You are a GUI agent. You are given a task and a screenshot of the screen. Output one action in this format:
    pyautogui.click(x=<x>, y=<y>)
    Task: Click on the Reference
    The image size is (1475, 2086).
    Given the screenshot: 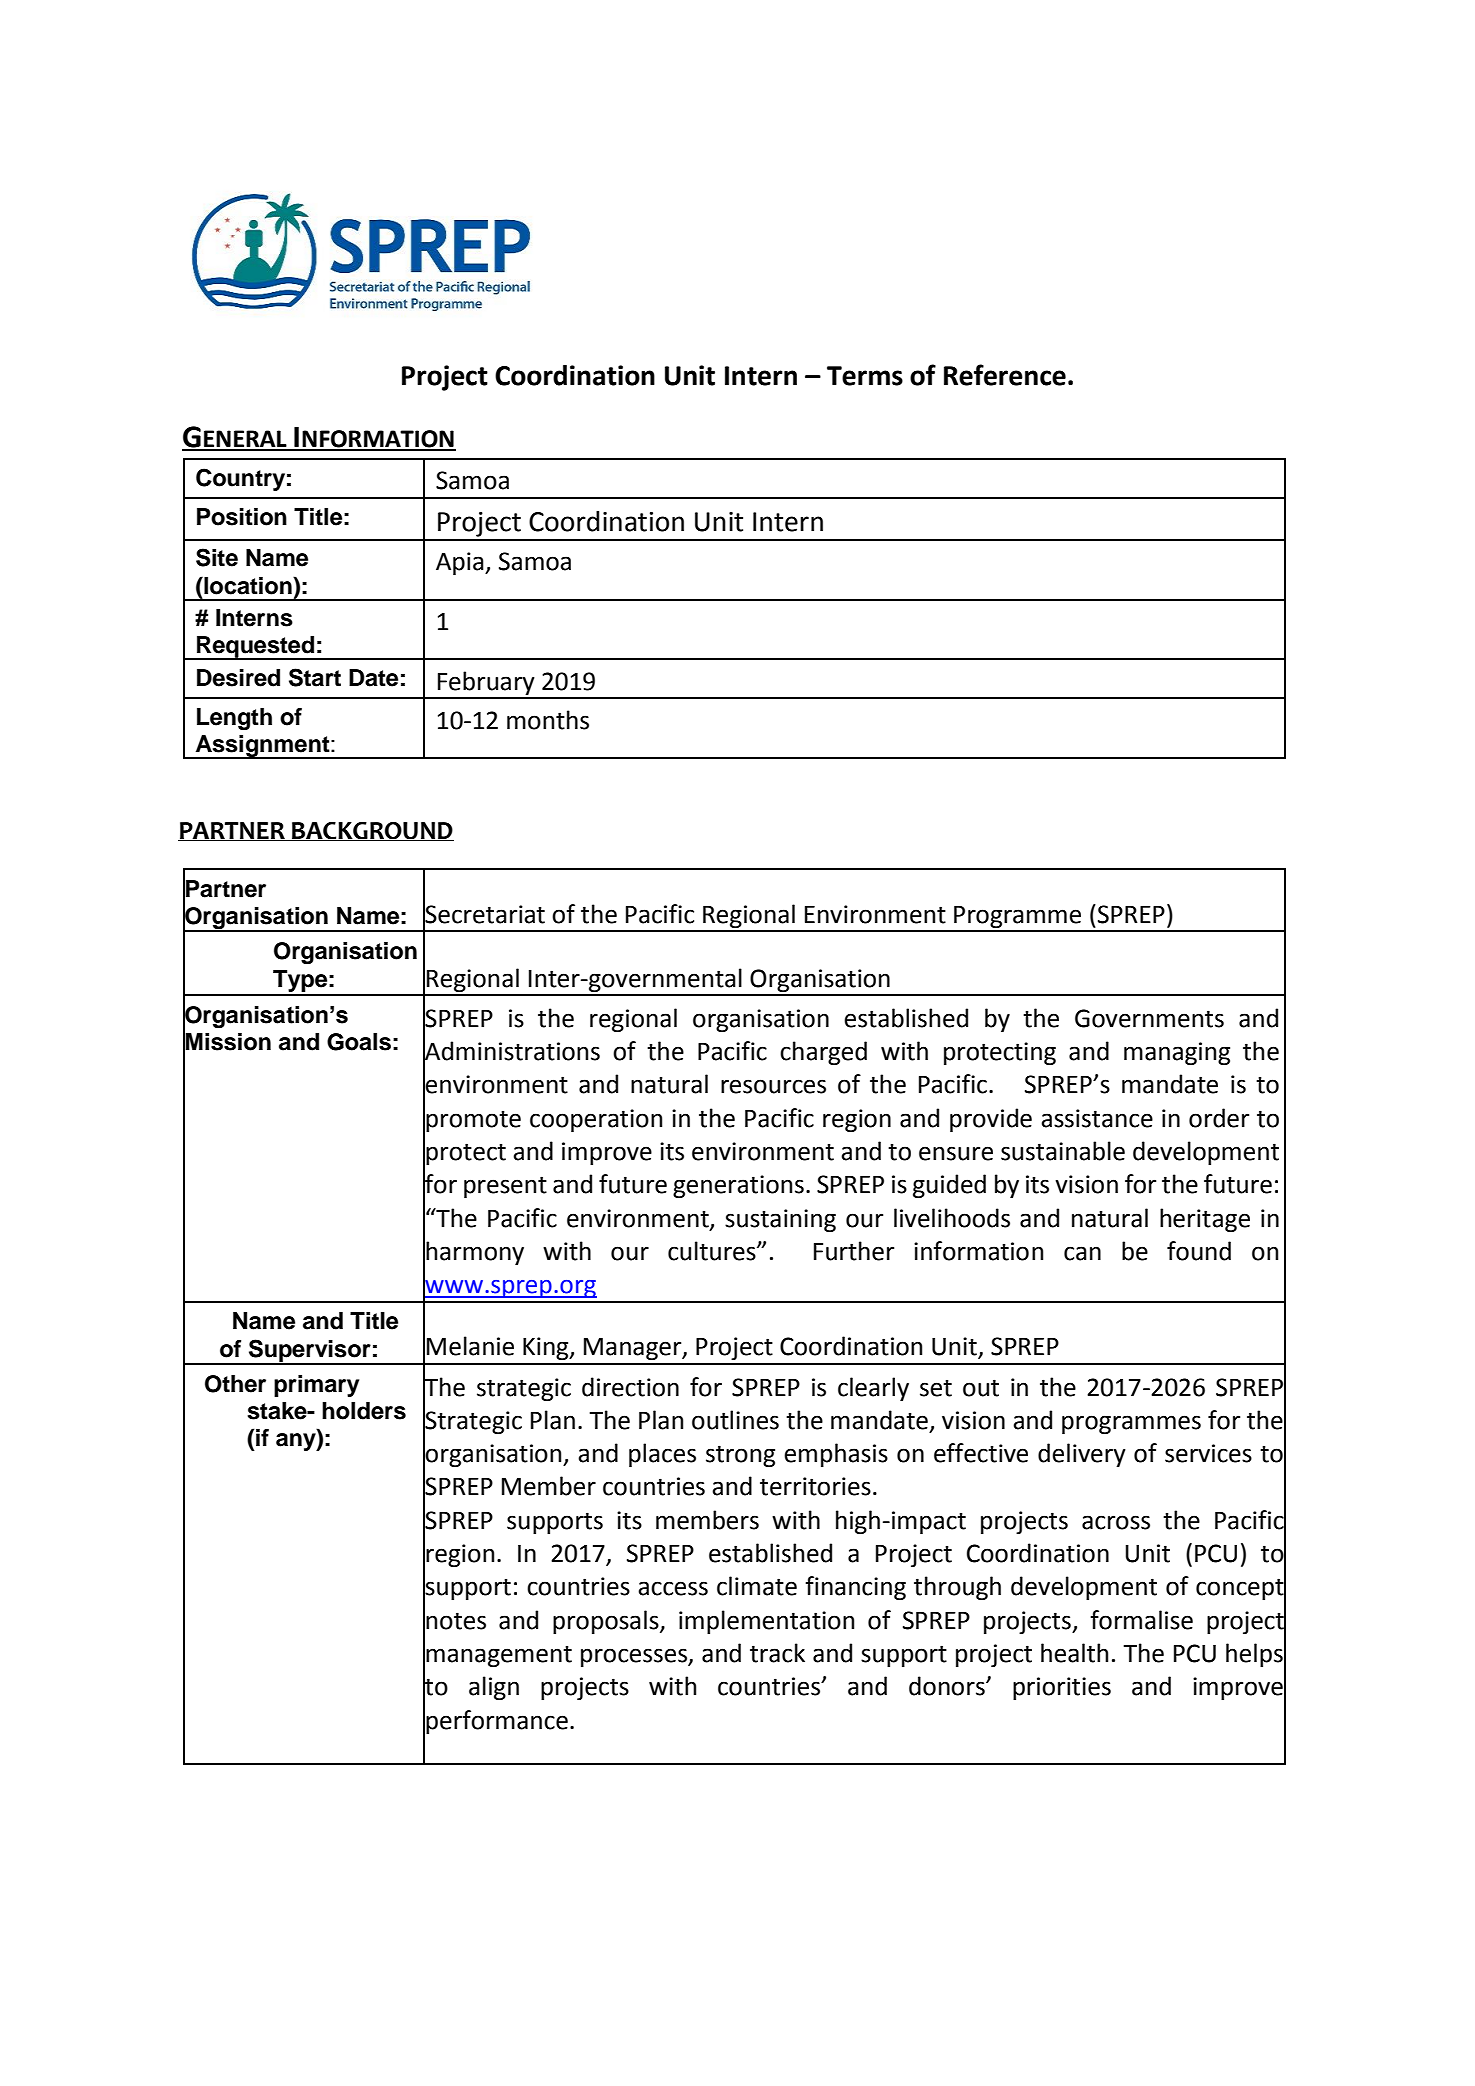 What is the action you would take?
    pyautogui.click(x=1005, y=375)
